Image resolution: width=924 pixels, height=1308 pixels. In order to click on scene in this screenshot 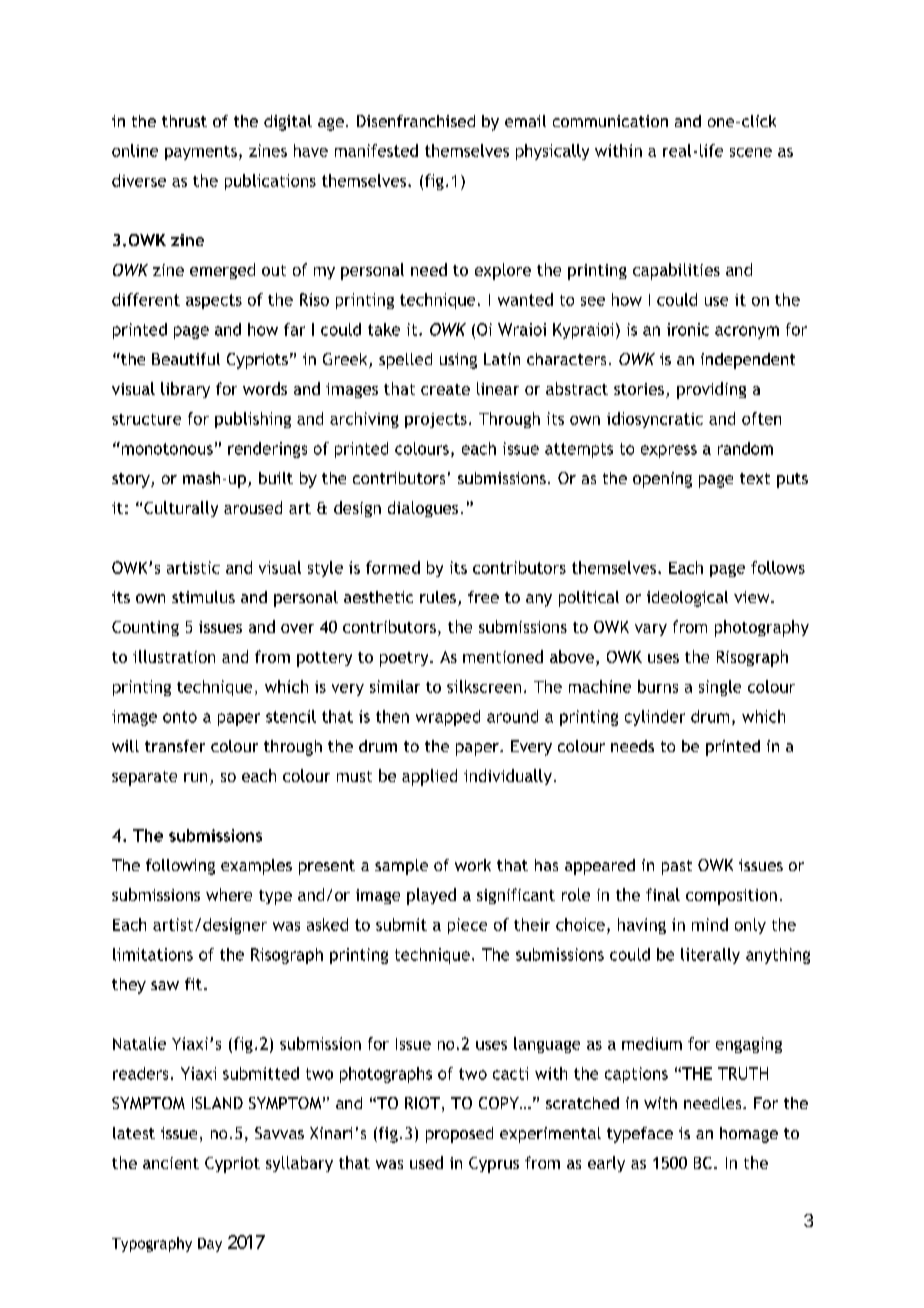, I will do `click(751, 152)`.
